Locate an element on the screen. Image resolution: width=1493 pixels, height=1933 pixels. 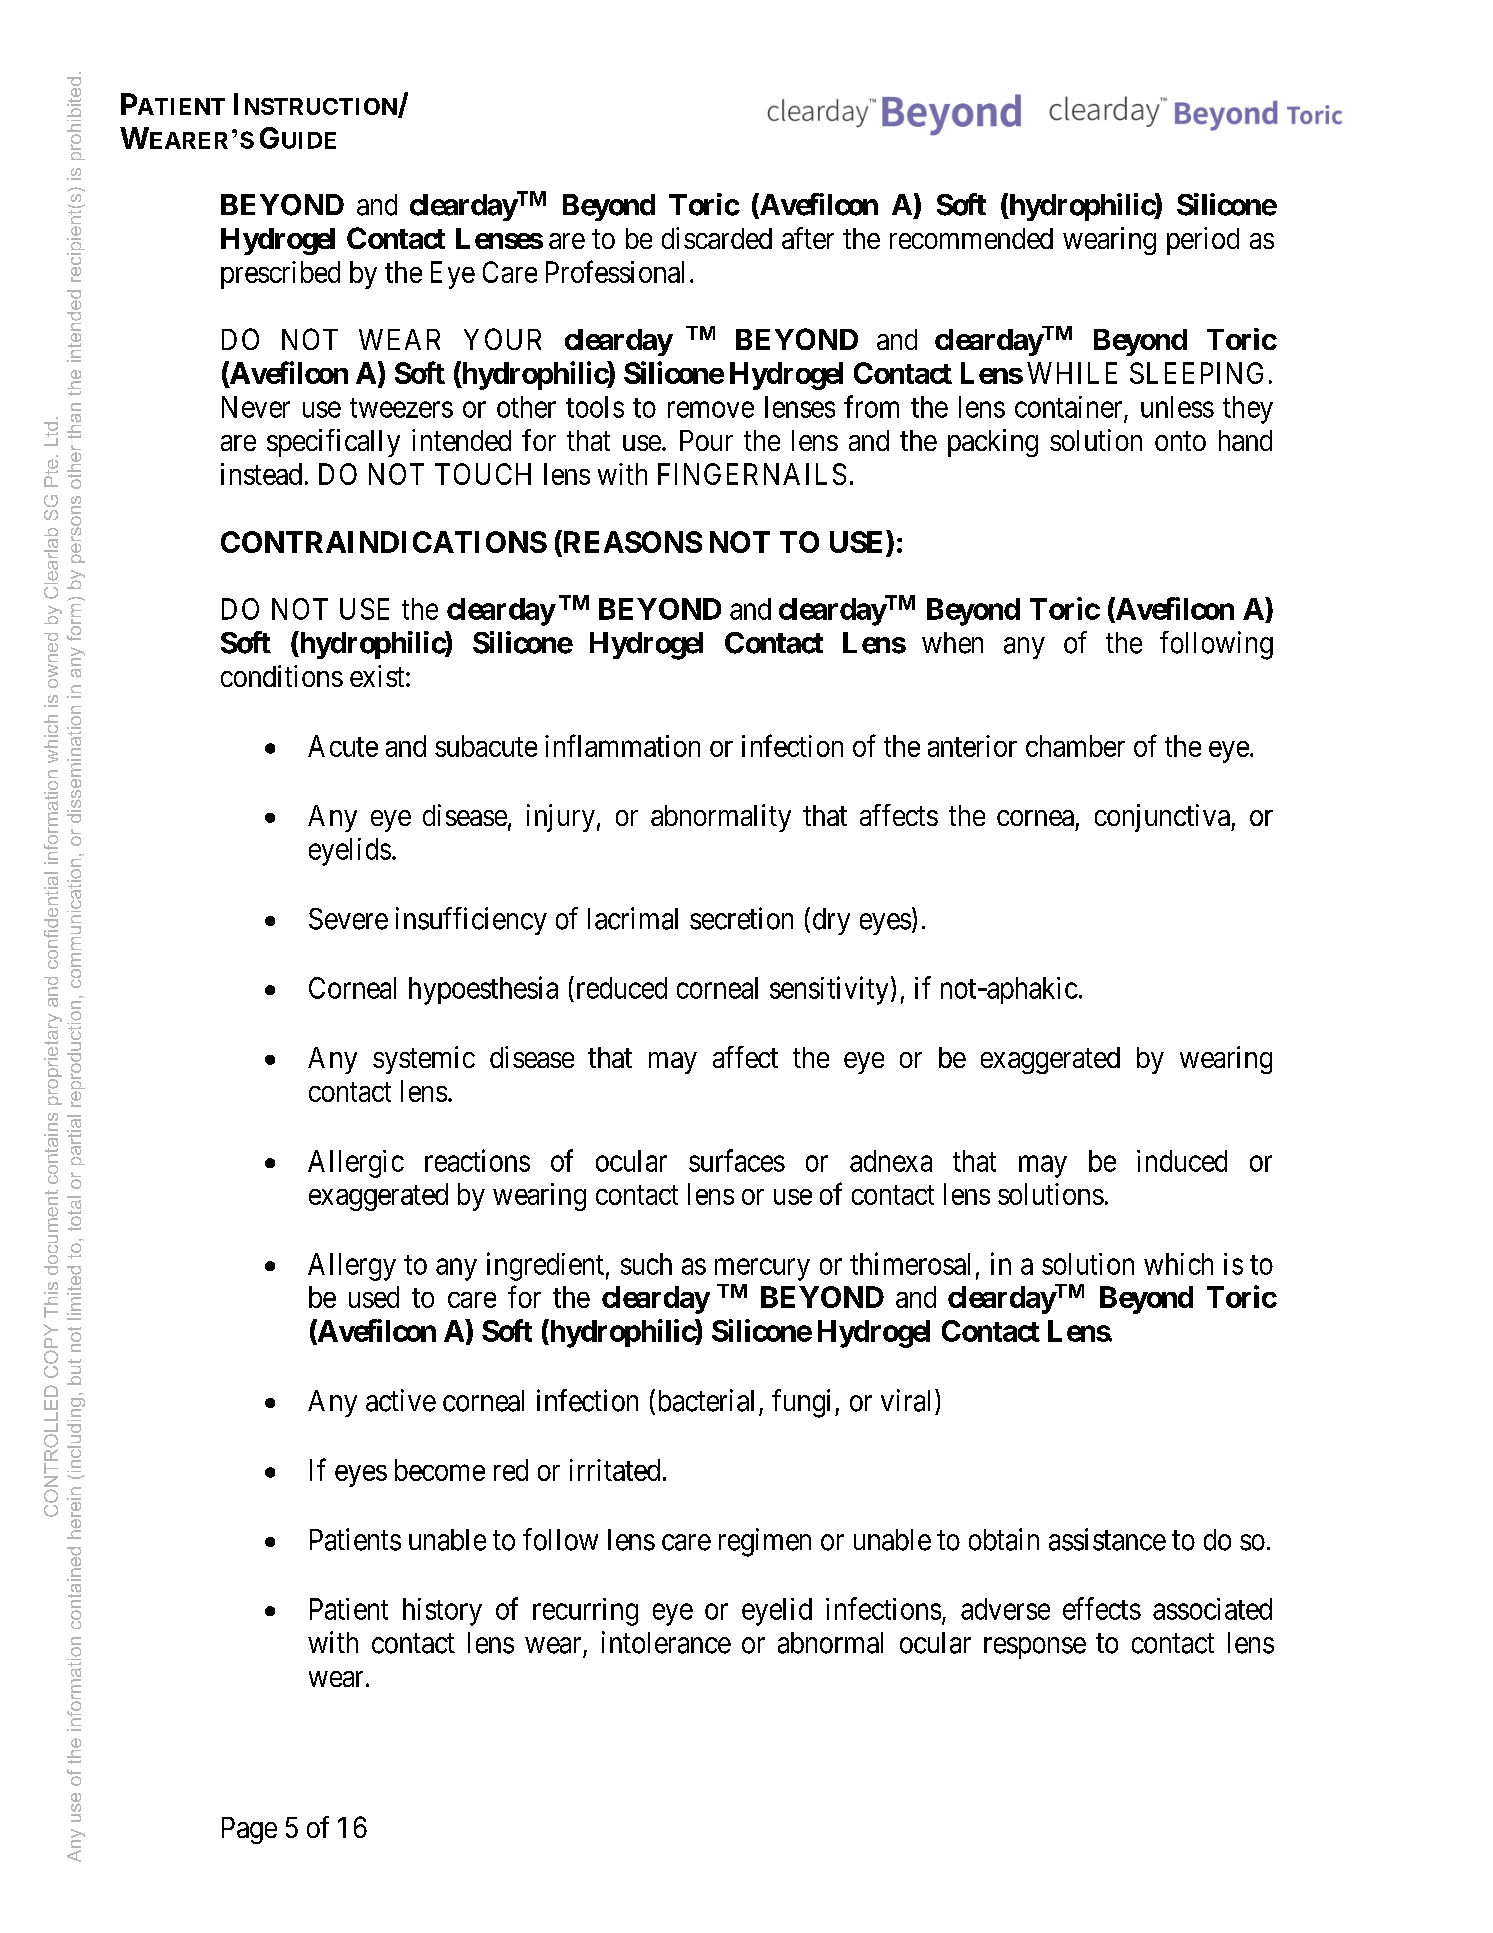
intolerance is located at coordinates (666, 1642).
